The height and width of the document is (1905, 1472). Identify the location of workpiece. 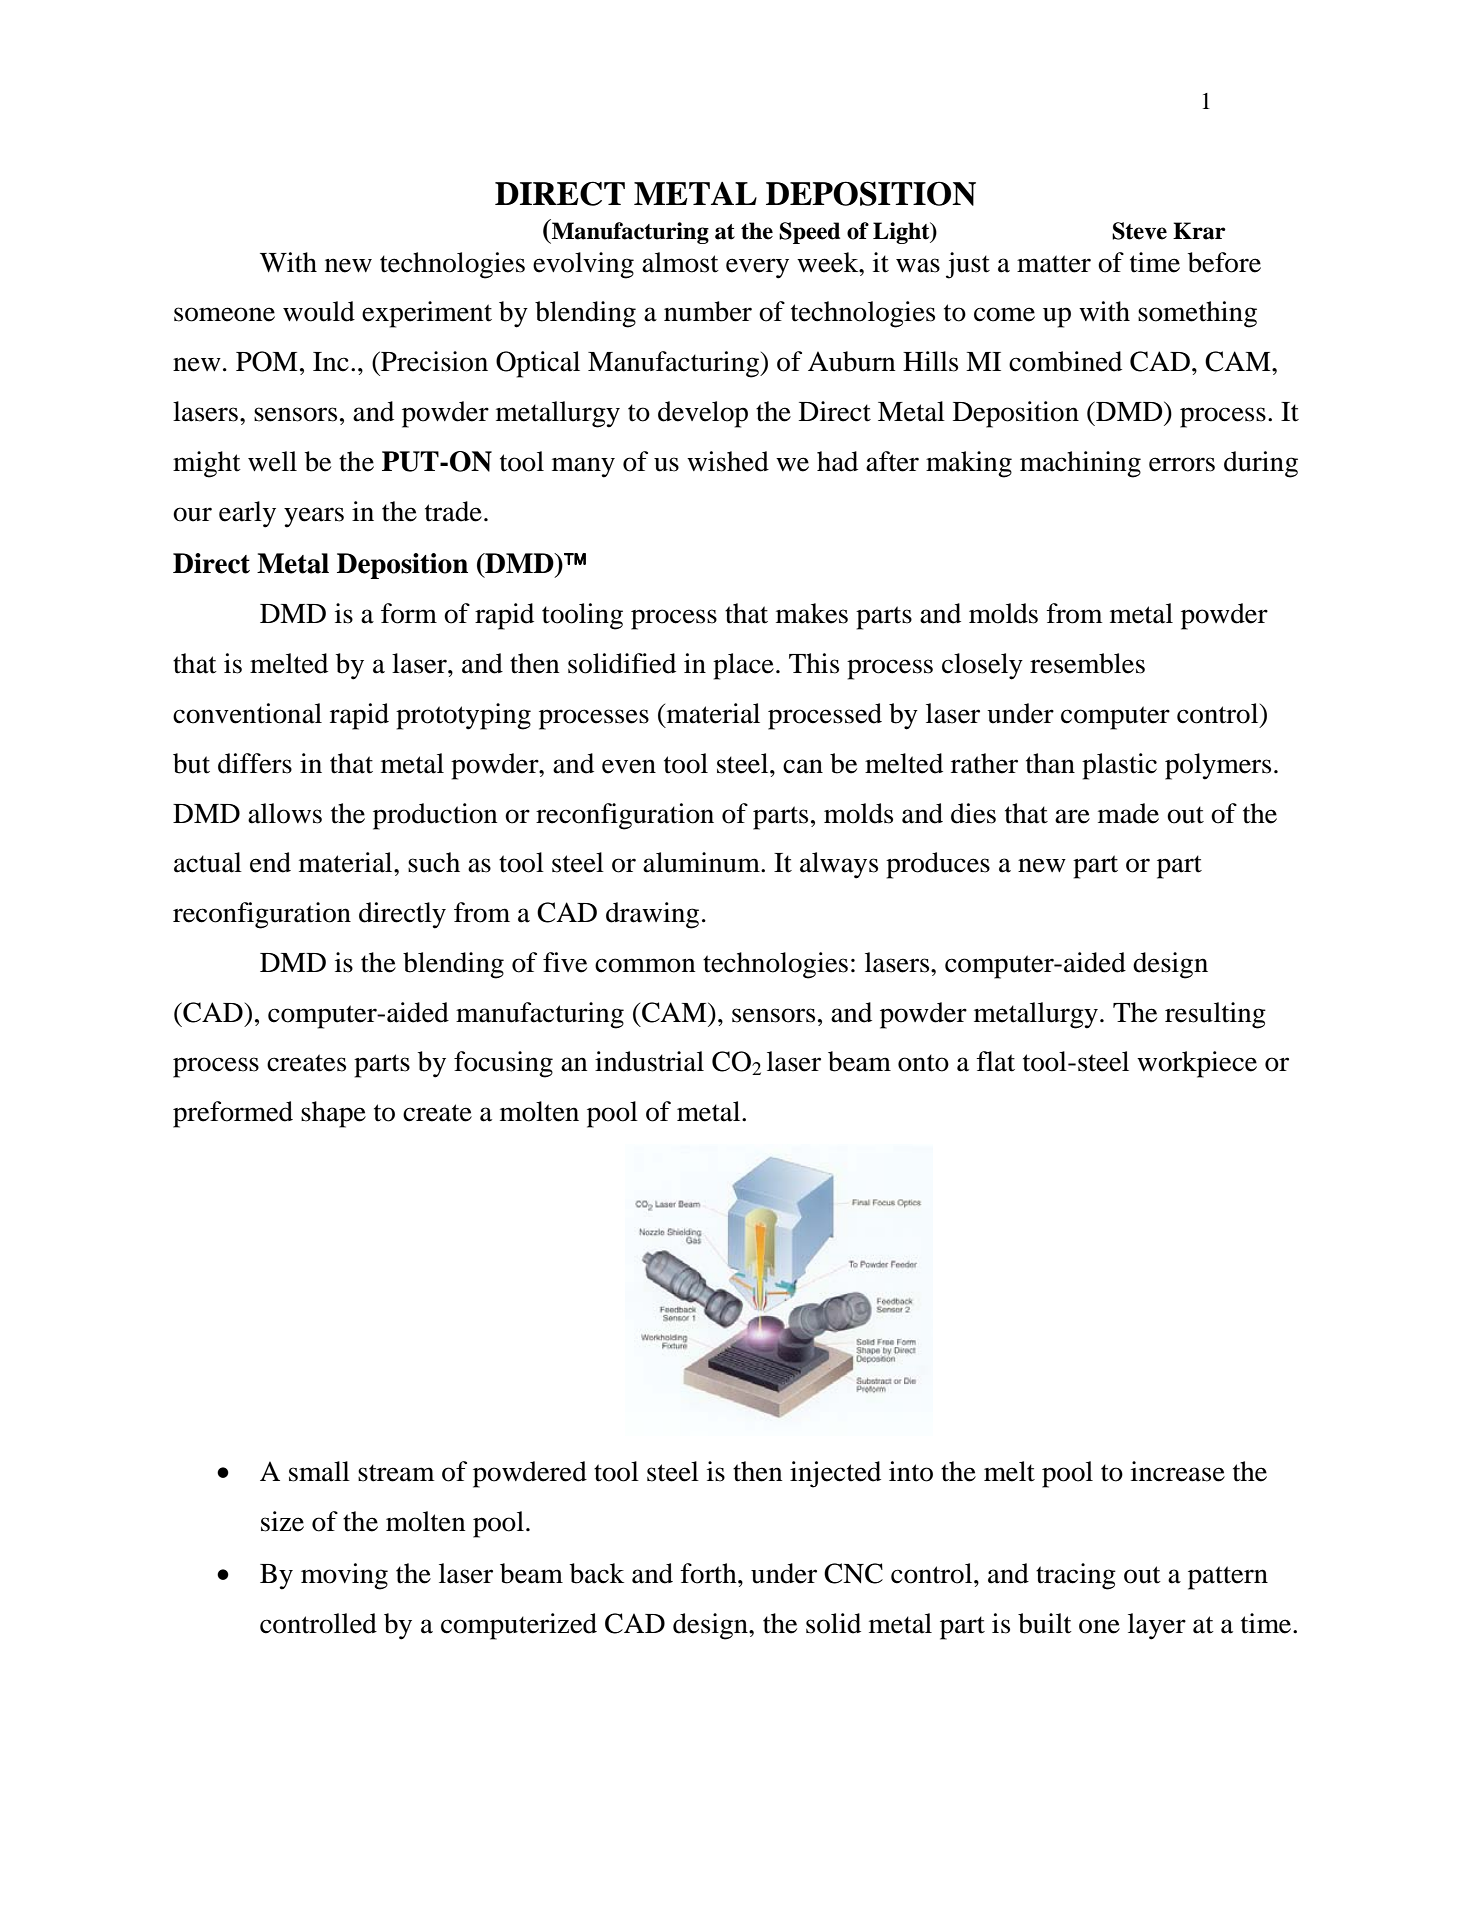
(1197, 1064).
